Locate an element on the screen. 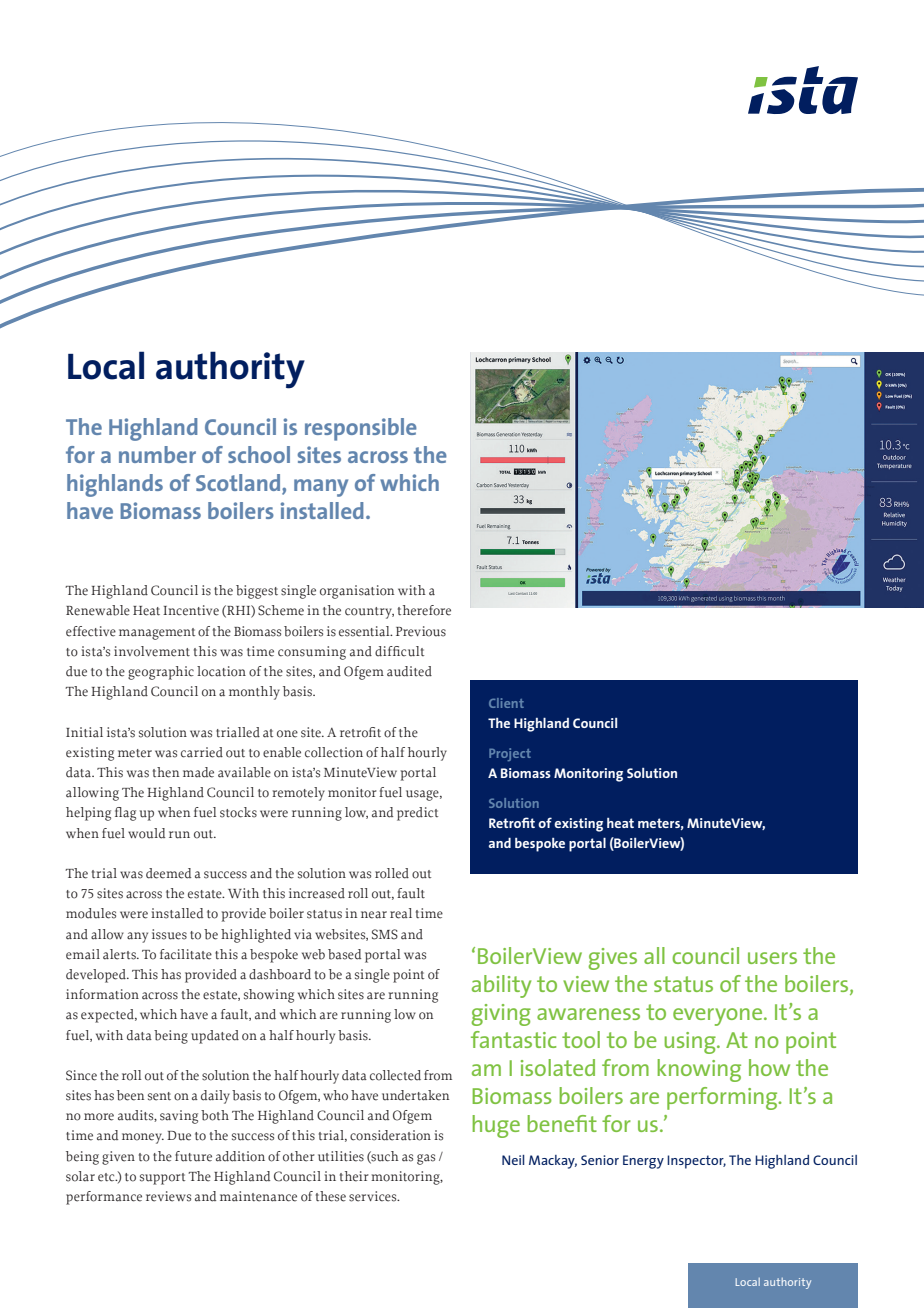 The width and height of the screenshot is (924, 1308). flag is located at coordinates (125, 814).
